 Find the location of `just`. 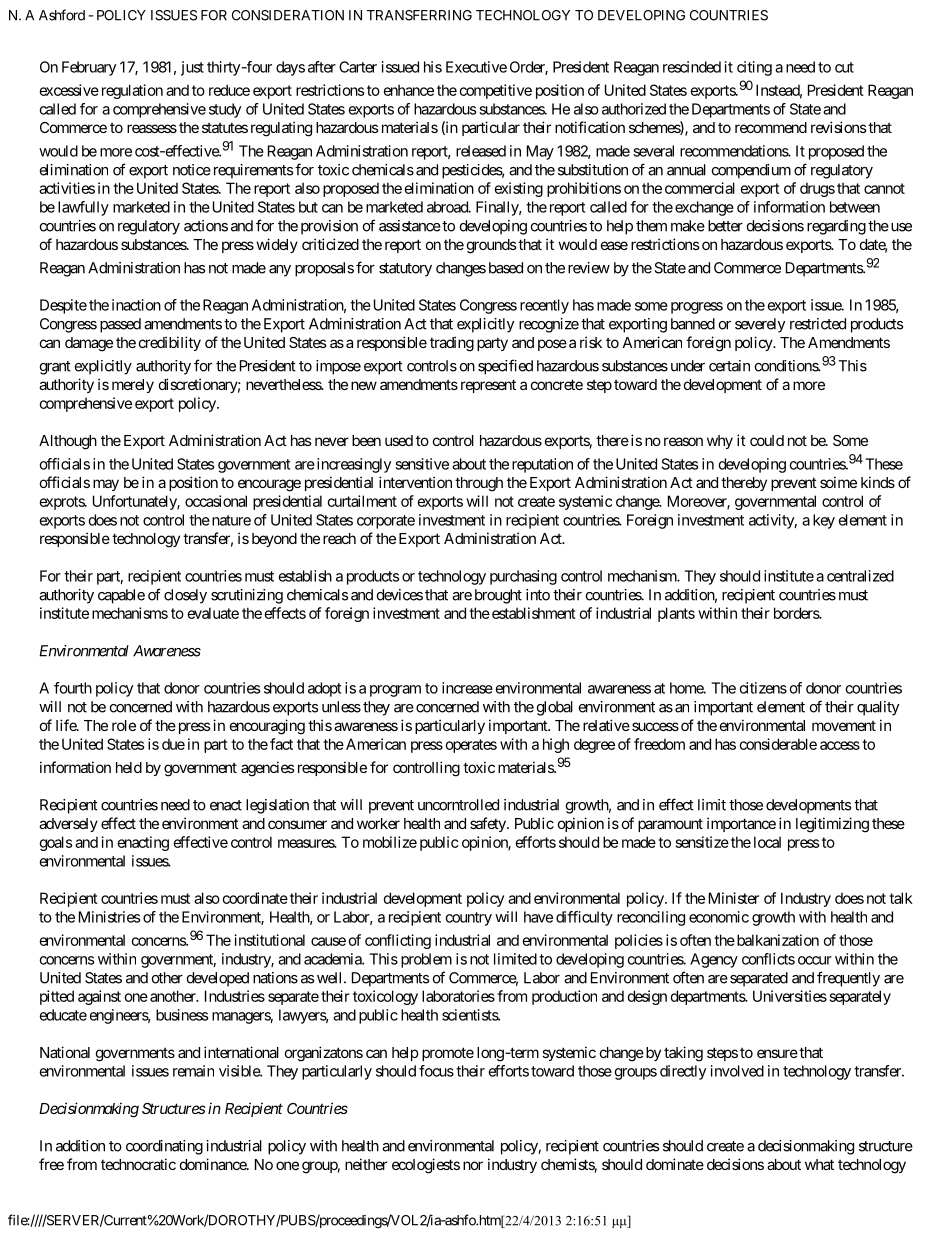

just is located at coordinates (192, 68).
